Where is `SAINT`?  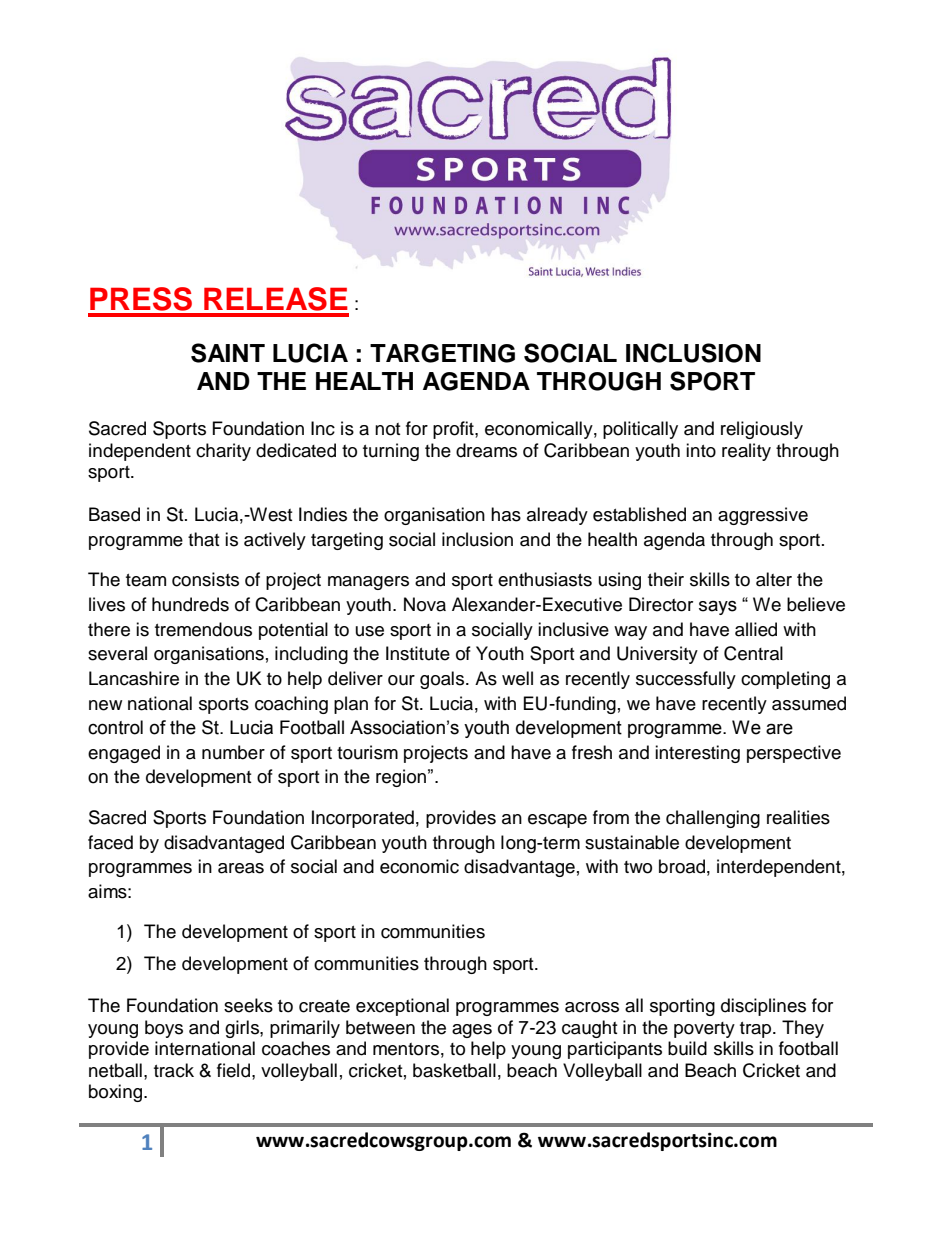 SAINT is located at coordinates (228, 353).
